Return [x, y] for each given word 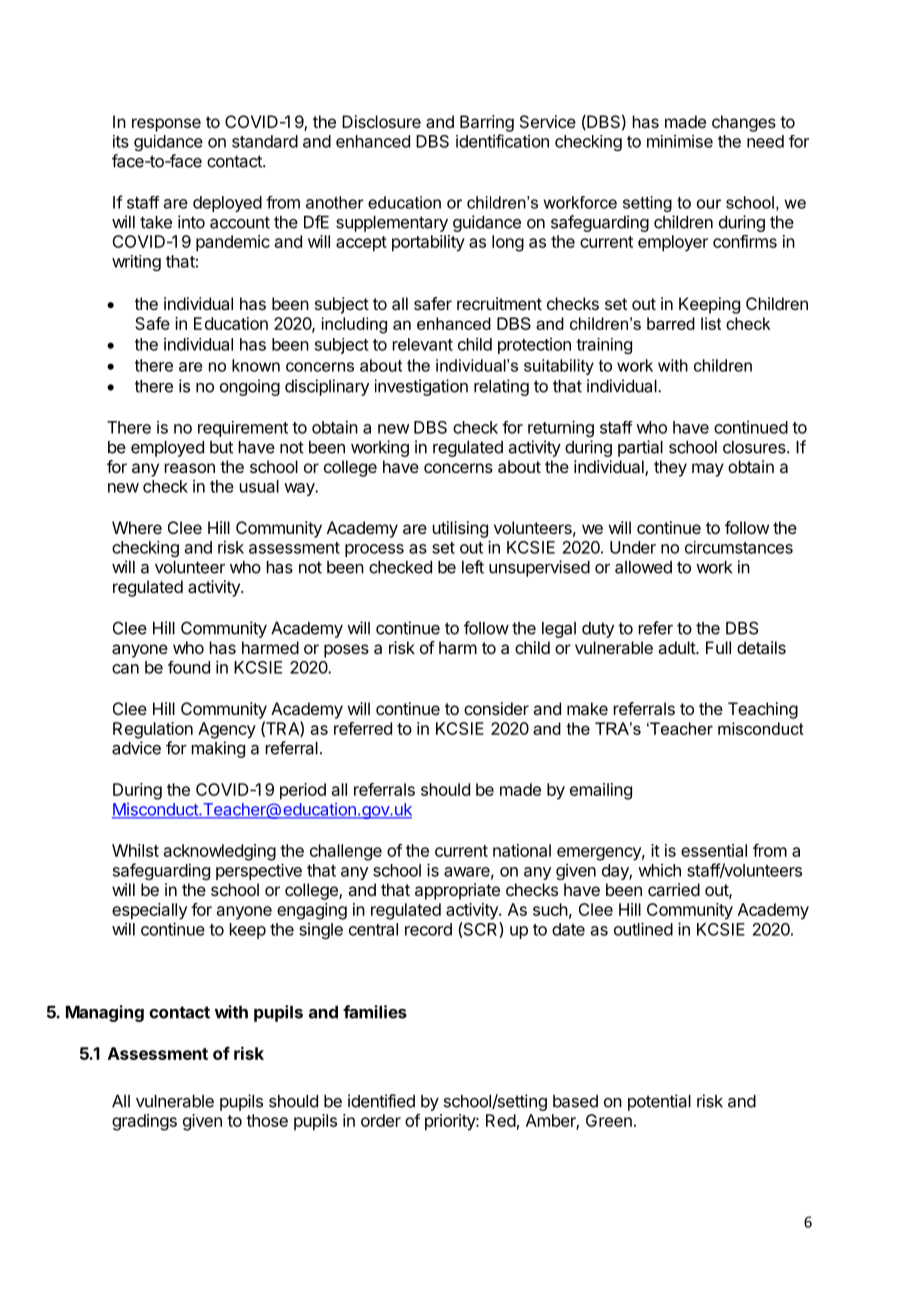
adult [677, 647]
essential [714, 850]
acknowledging [220, 852]
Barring [487, 123]
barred [671, 323]
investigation [421, 387]
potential [659, 1102]
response [166, 125]
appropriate [457, 891]
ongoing [250, 387]
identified [381, 1101]
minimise [680, 141]
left [473, 567]
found [189, 667]
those [267, 1120]
